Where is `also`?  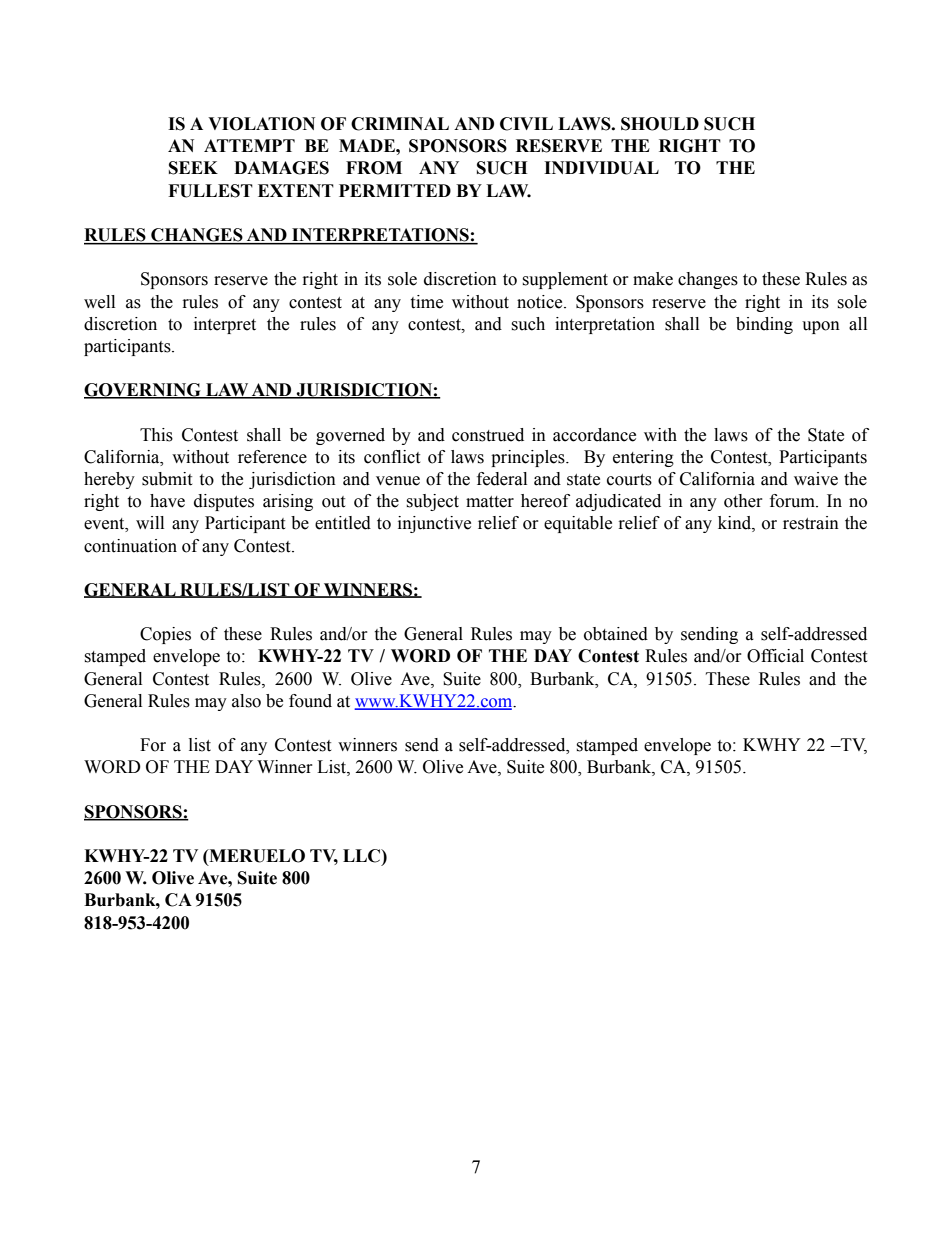
also is located at coordinates (246, 701).
